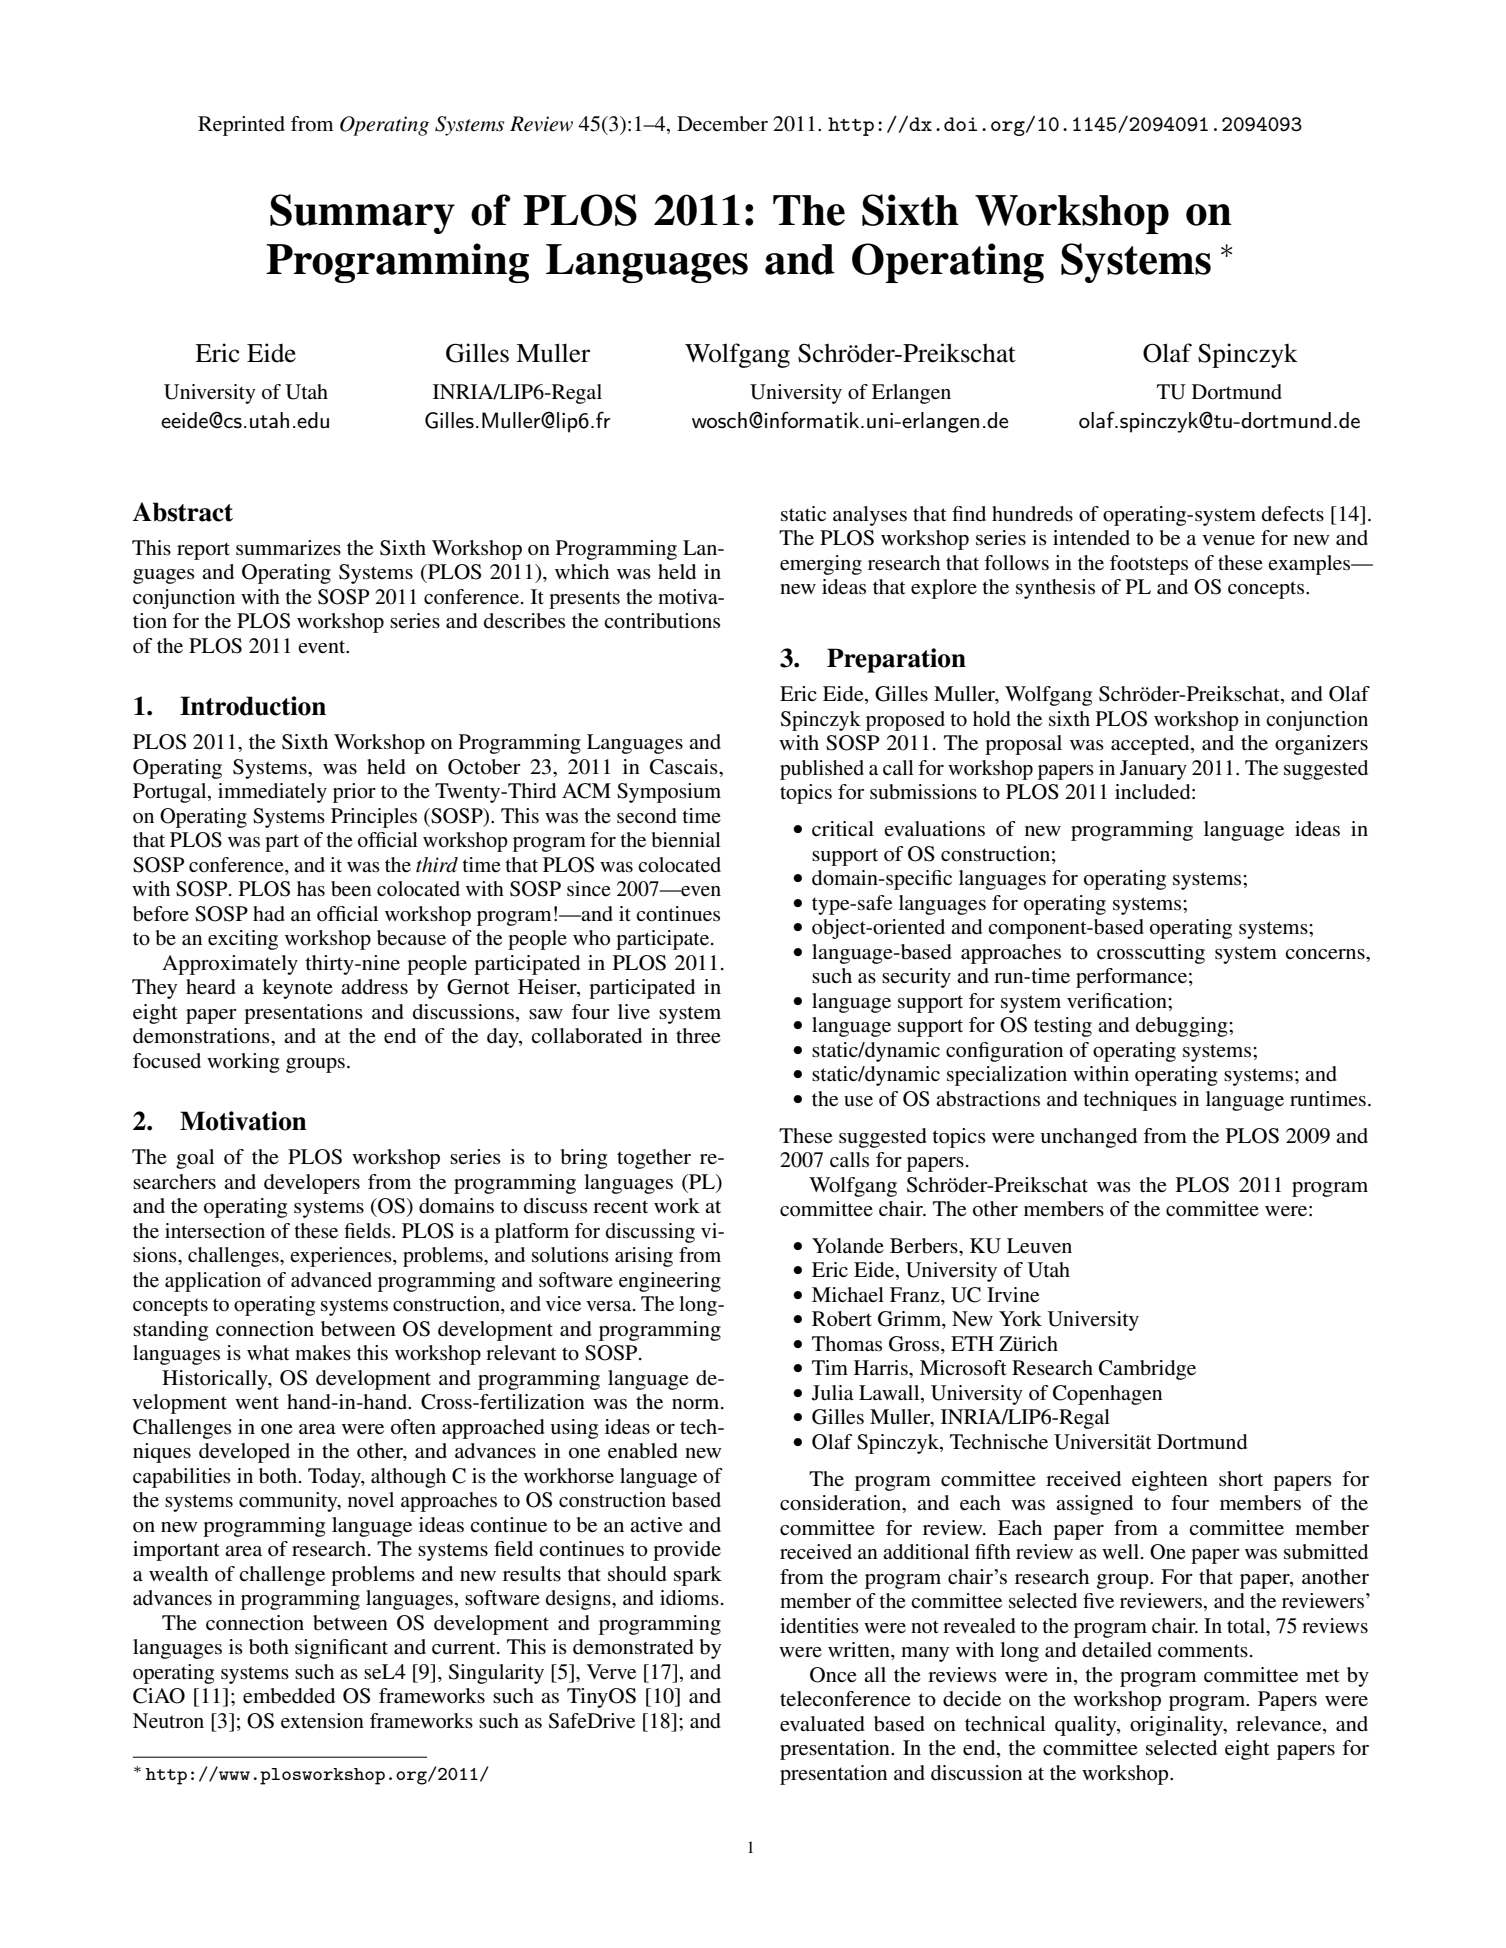  I want to click on venue, so click(1228, 540).
